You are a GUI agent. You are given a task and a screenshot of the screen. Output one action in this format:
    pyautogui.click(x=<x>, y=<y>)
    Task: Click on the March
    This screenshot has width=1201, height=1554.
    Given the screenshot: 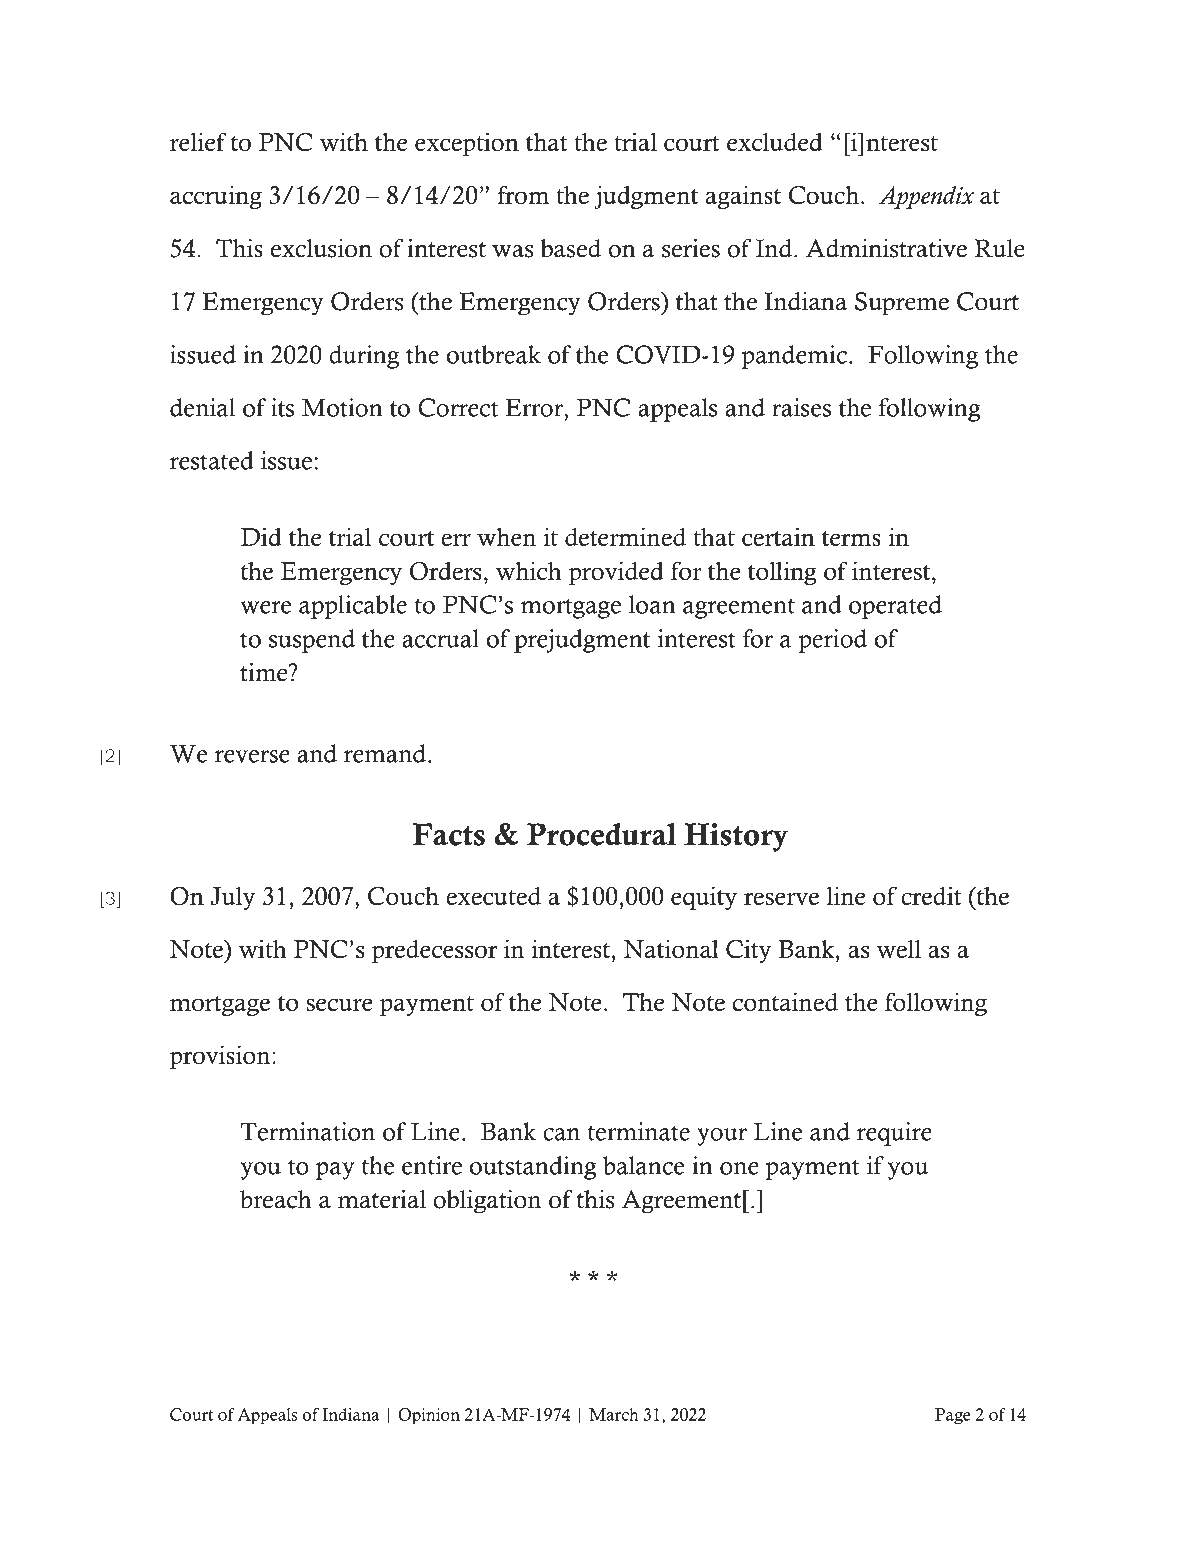 What is the action you would take?
    pyautogui.click(x=614, y=1414)
